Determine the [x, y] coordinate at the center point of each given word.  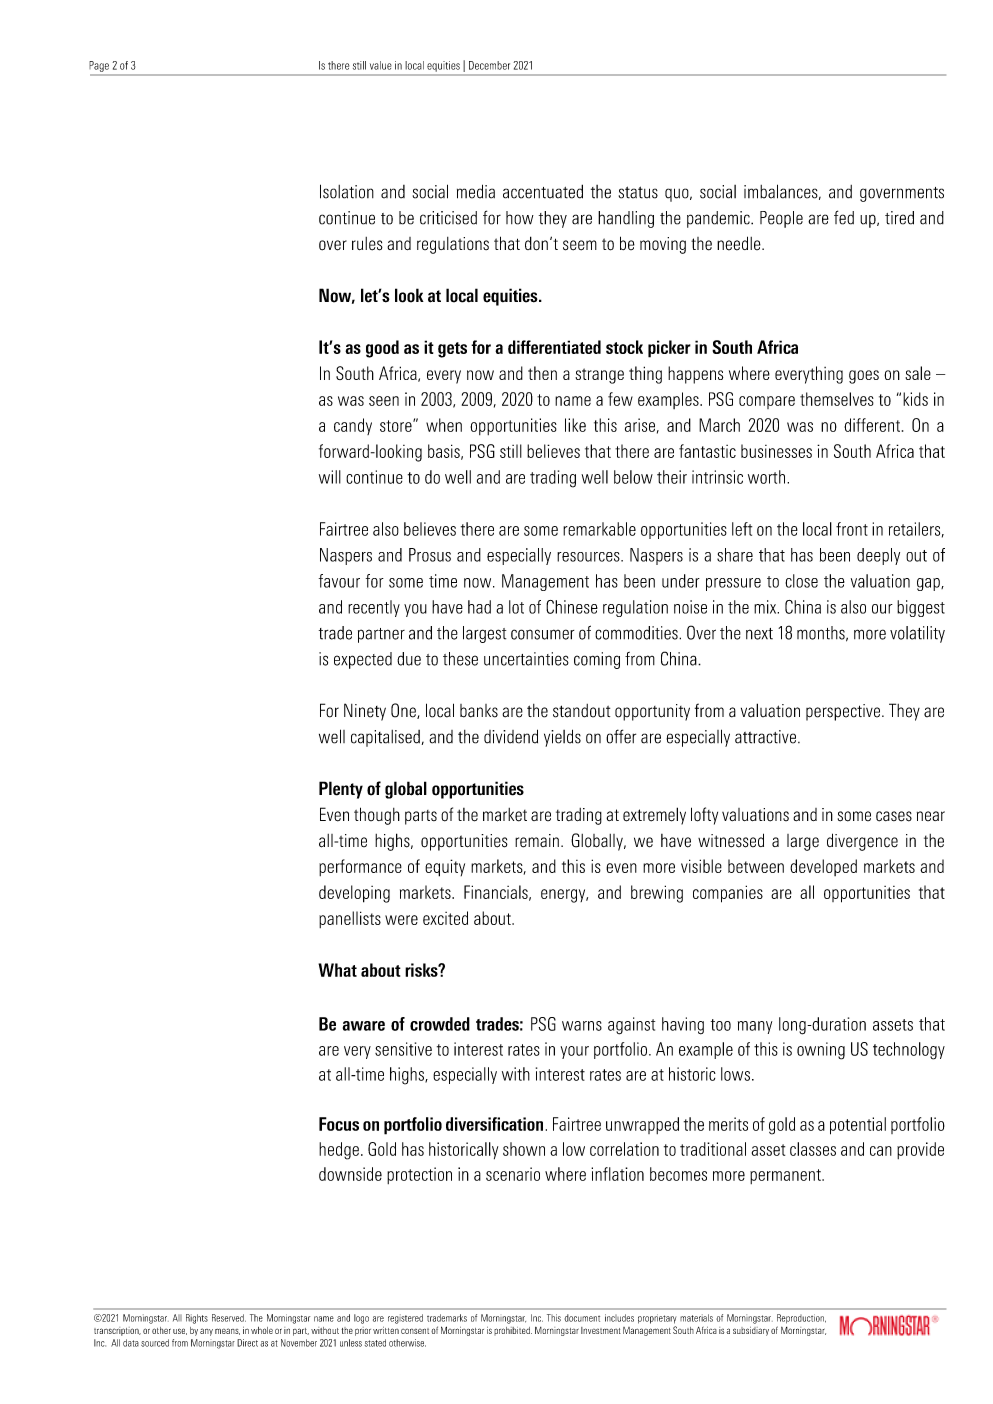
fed [844, 217]
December [489, 65]
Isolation [347, 191]
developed [823, 867]
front [852, 529]
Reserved [229, 1318]
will [330, 477]
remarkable [599, 529]
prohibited [513, 1331]
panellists [350, 919]
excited [445, 918]
